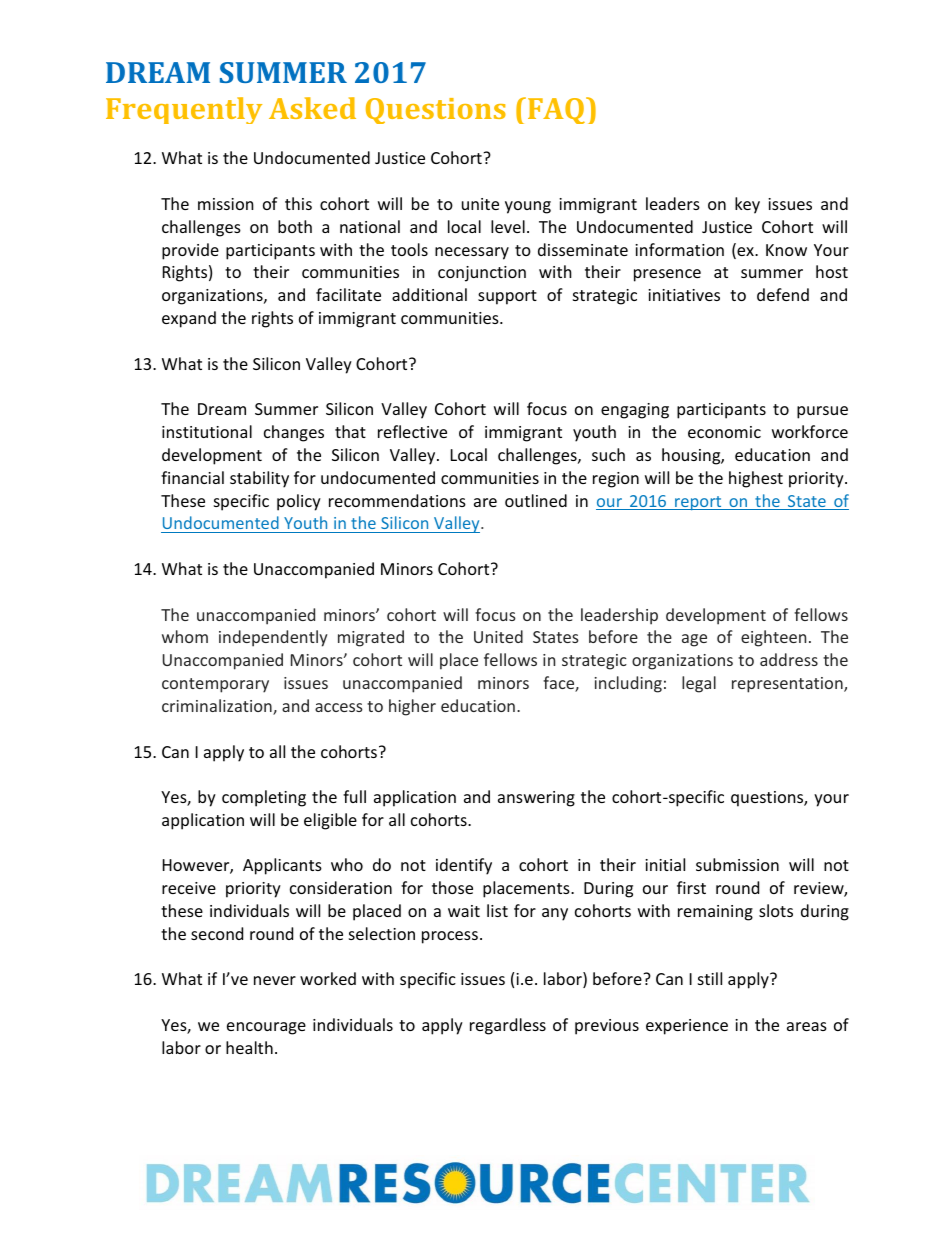 This document has width=952, height=1233. Describe the element at coordinates (665, 864) in the document. I see `initial` at that location.
